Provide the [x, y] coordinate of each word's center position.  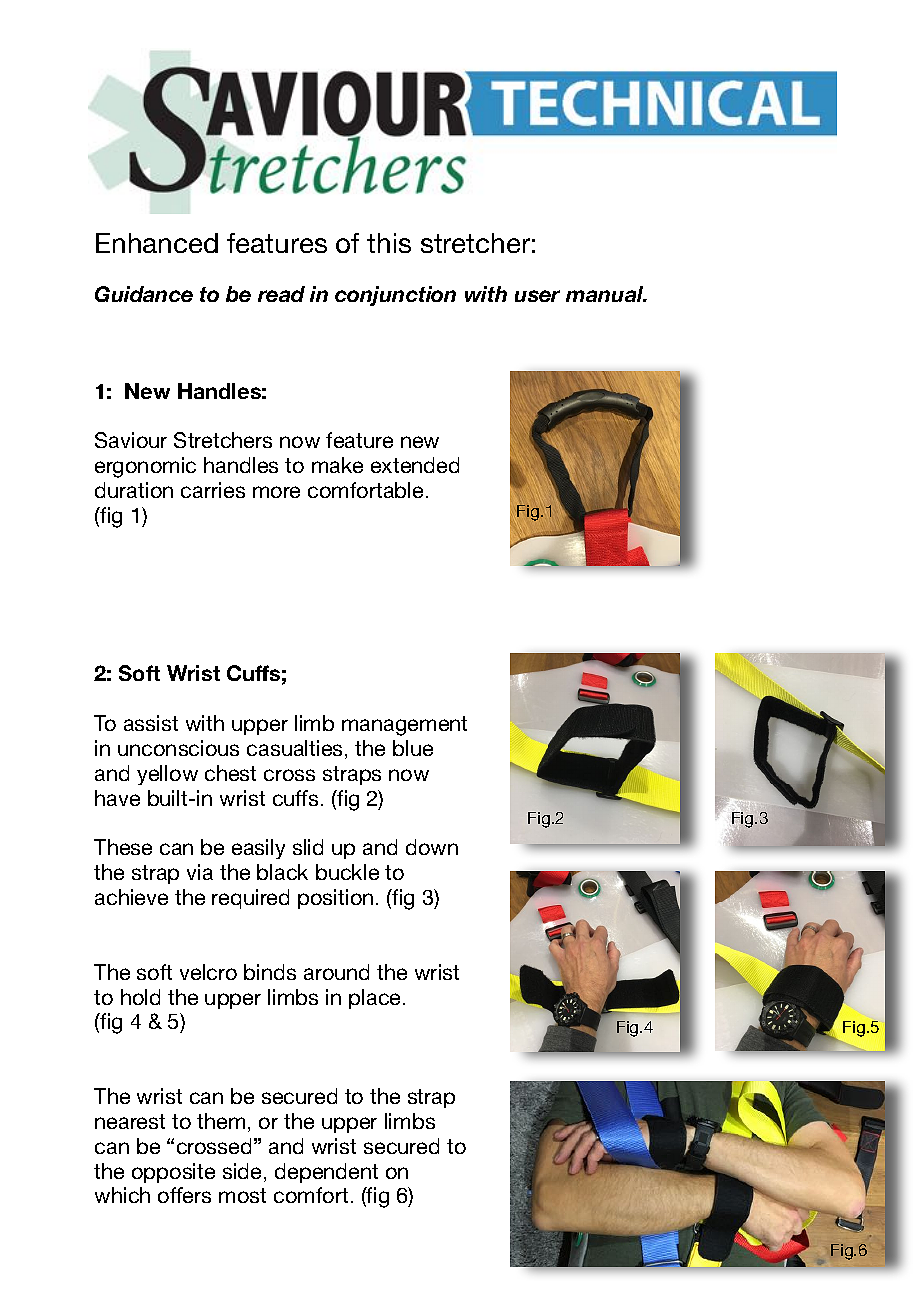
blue [413, 748]
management [404, 726]
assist [151, 723]
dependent [326, 1173]
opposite [173, 1173]
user [537, 296]
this [389, 243]
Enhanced [157, 243]
